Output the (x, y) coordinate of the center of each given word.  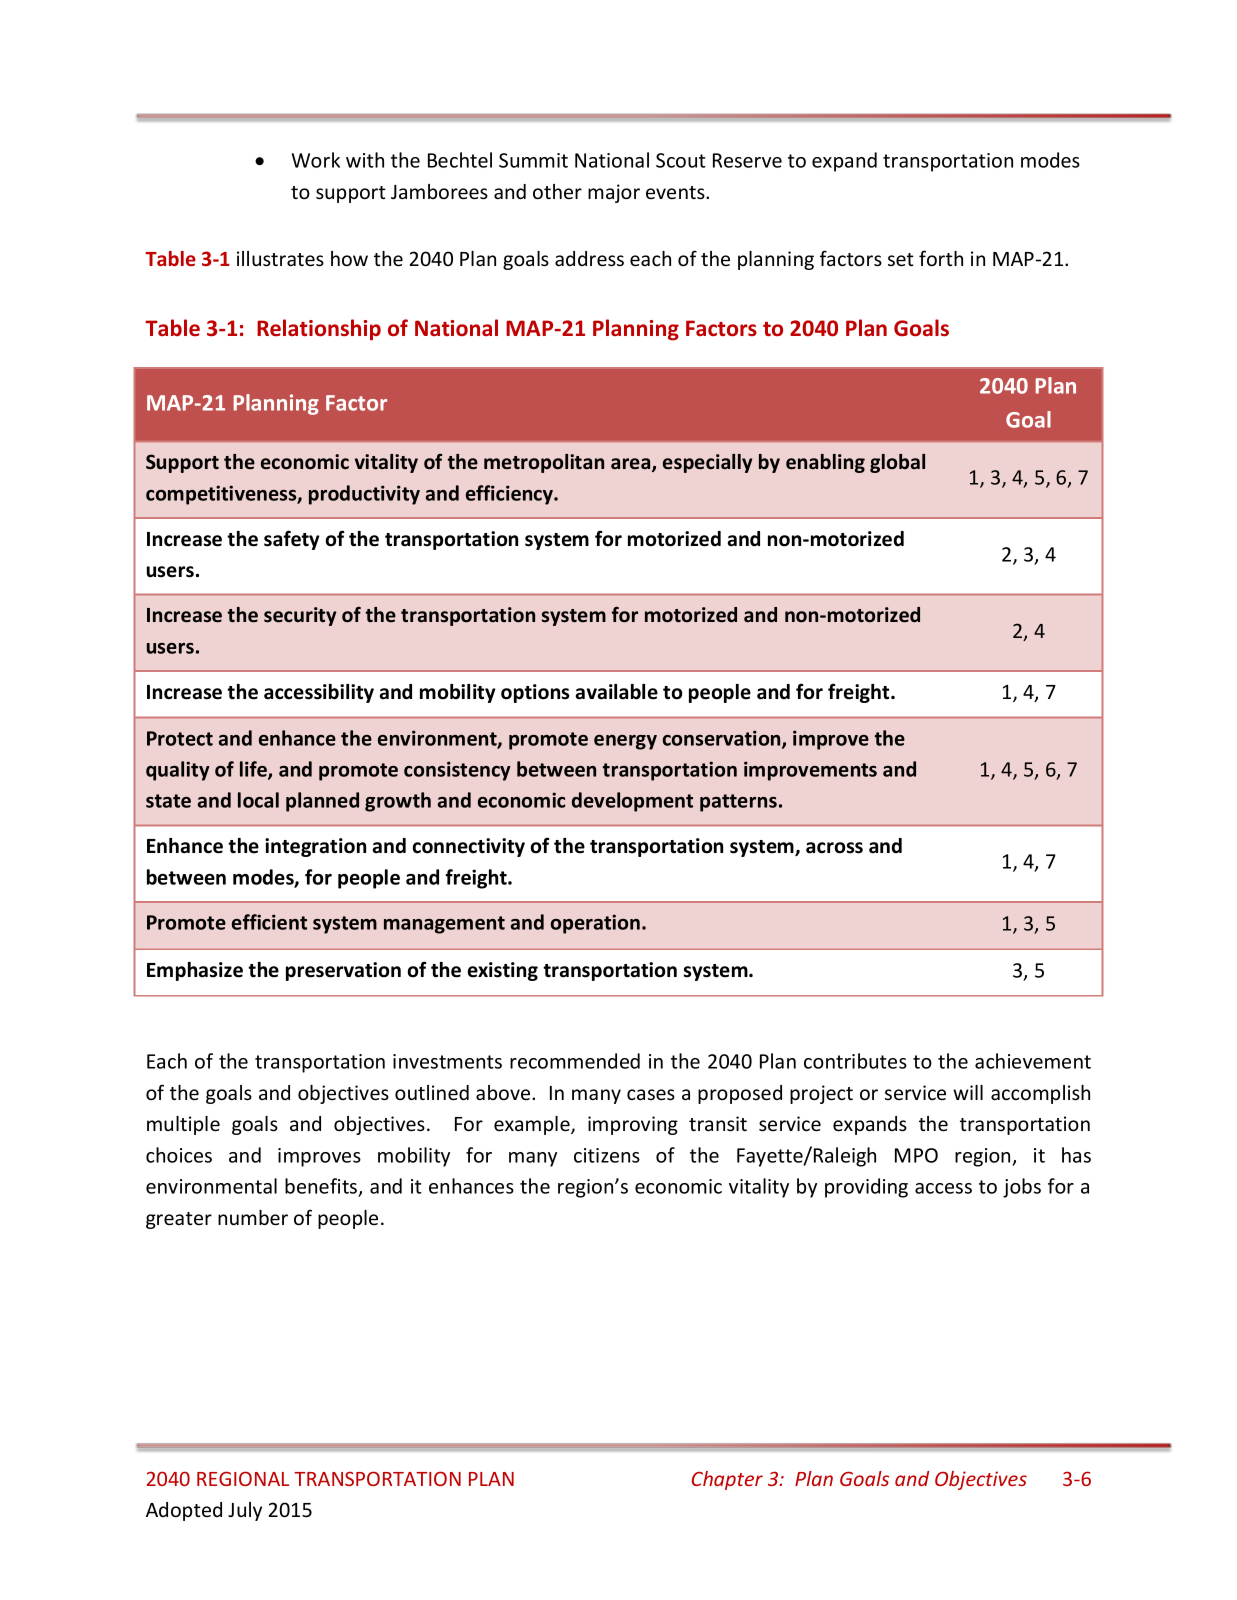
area (632, 465)
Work (316, 160)
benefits (322, 1187)
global (897, 463)
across (834, 848)
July (245, 1511)
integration (315, 847)
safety (292, 540)
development (632, 802)
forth (941, 258)
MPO (916, 1155)
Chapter (727, 1480)
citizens (607, 1155)
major (614, 193)
